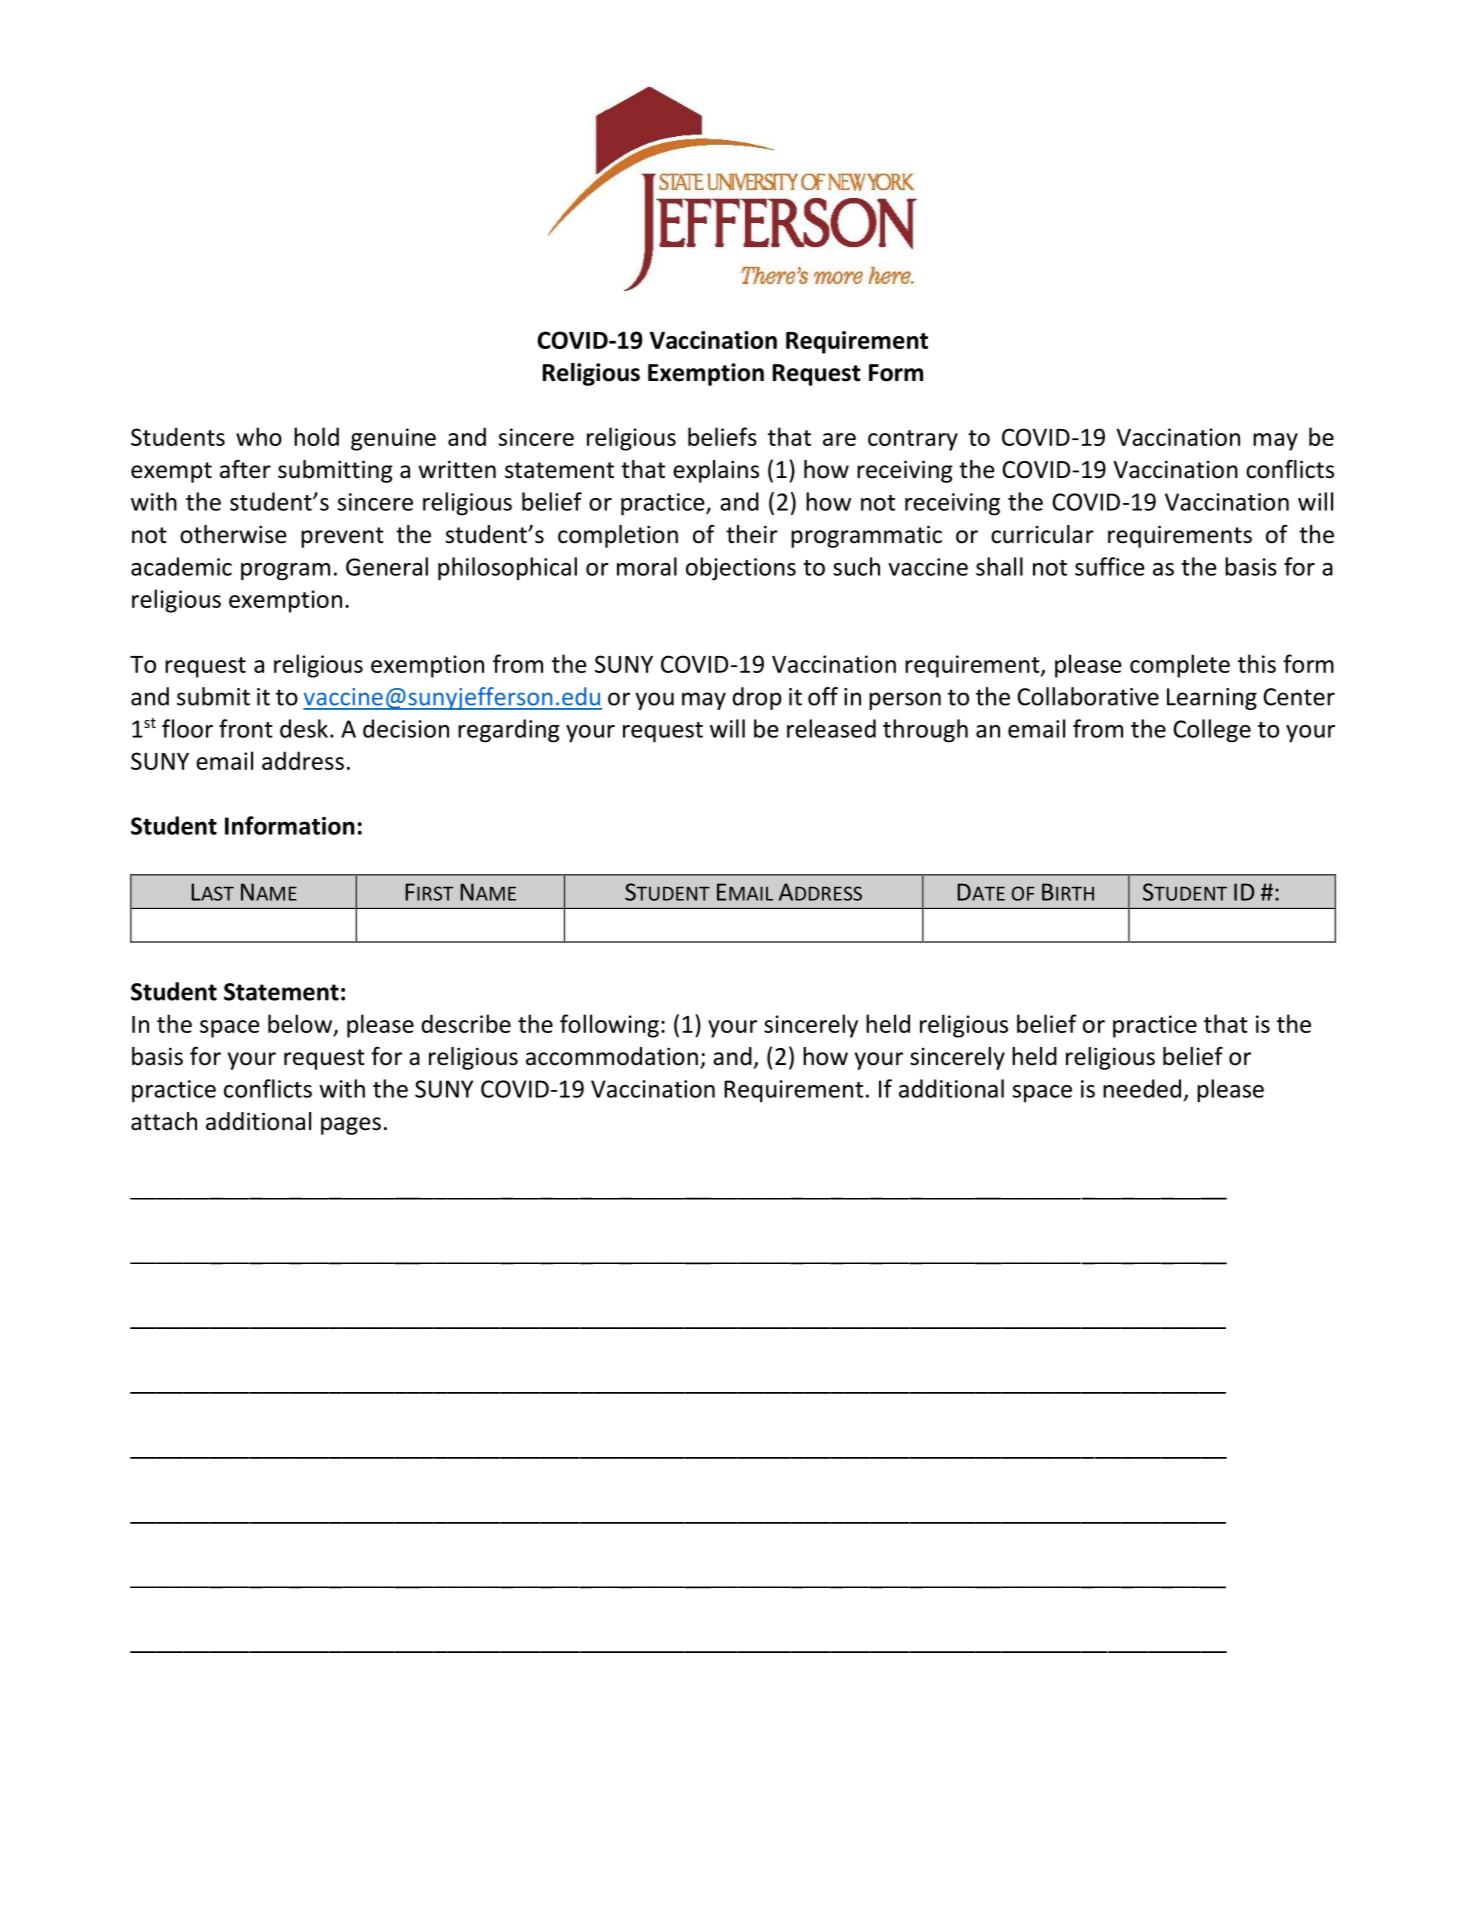 The width and height of the image is (1476, 1911). What do you see at coordinates (757, 698) in the image?
I see `drop` at bounding box center [757, 698].
